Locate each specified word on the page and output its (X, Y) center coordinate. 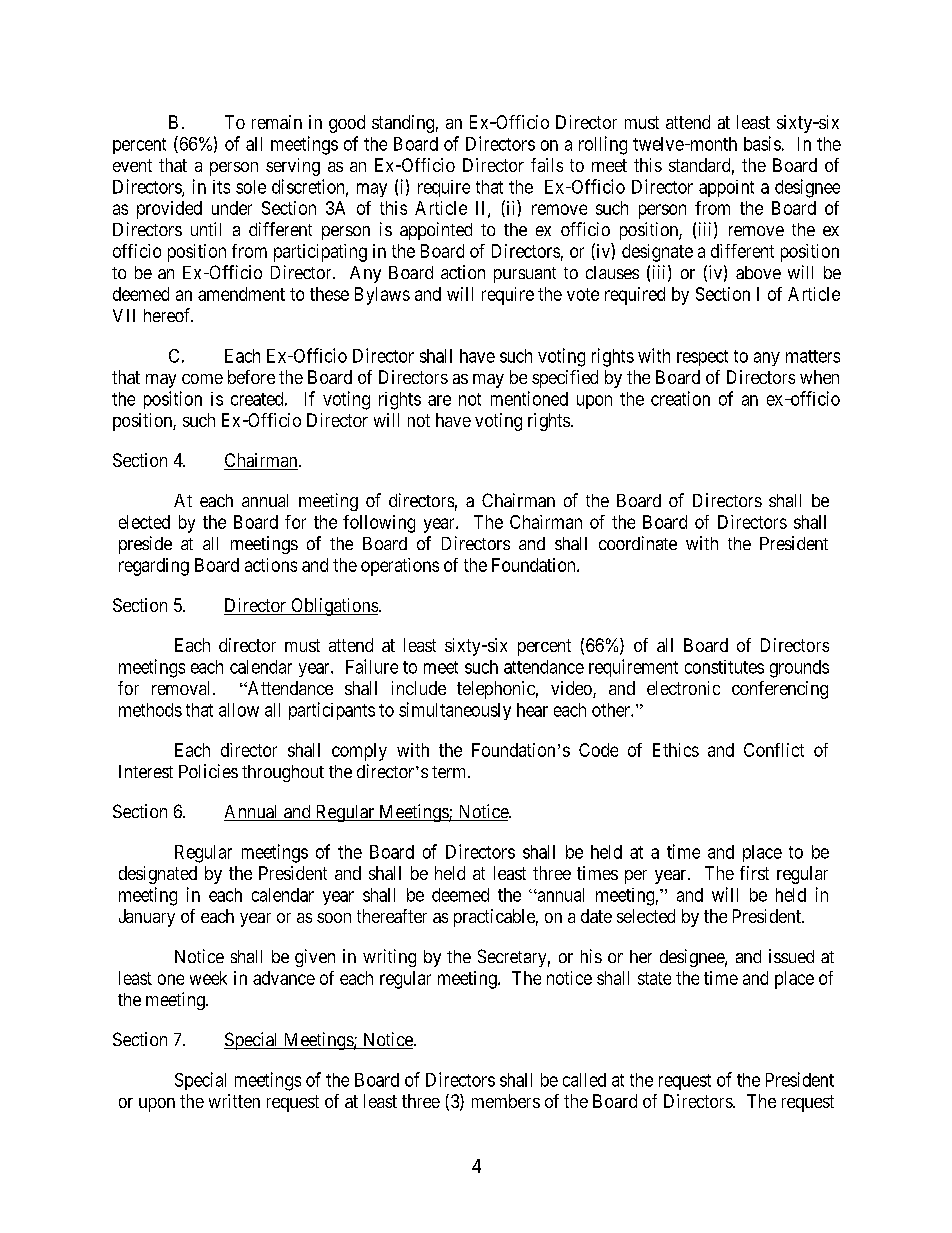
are (439, 400)
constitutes (724, 667)
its (221, 187)
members (506, 1101)
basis (762, 143)
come (202, 379)
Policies (208, 771)
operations (400, 567)
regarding (154, 567)
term (450, 772)
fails (547, 165)
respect (702, 358)
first (754, 873)
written (234, 1101)
